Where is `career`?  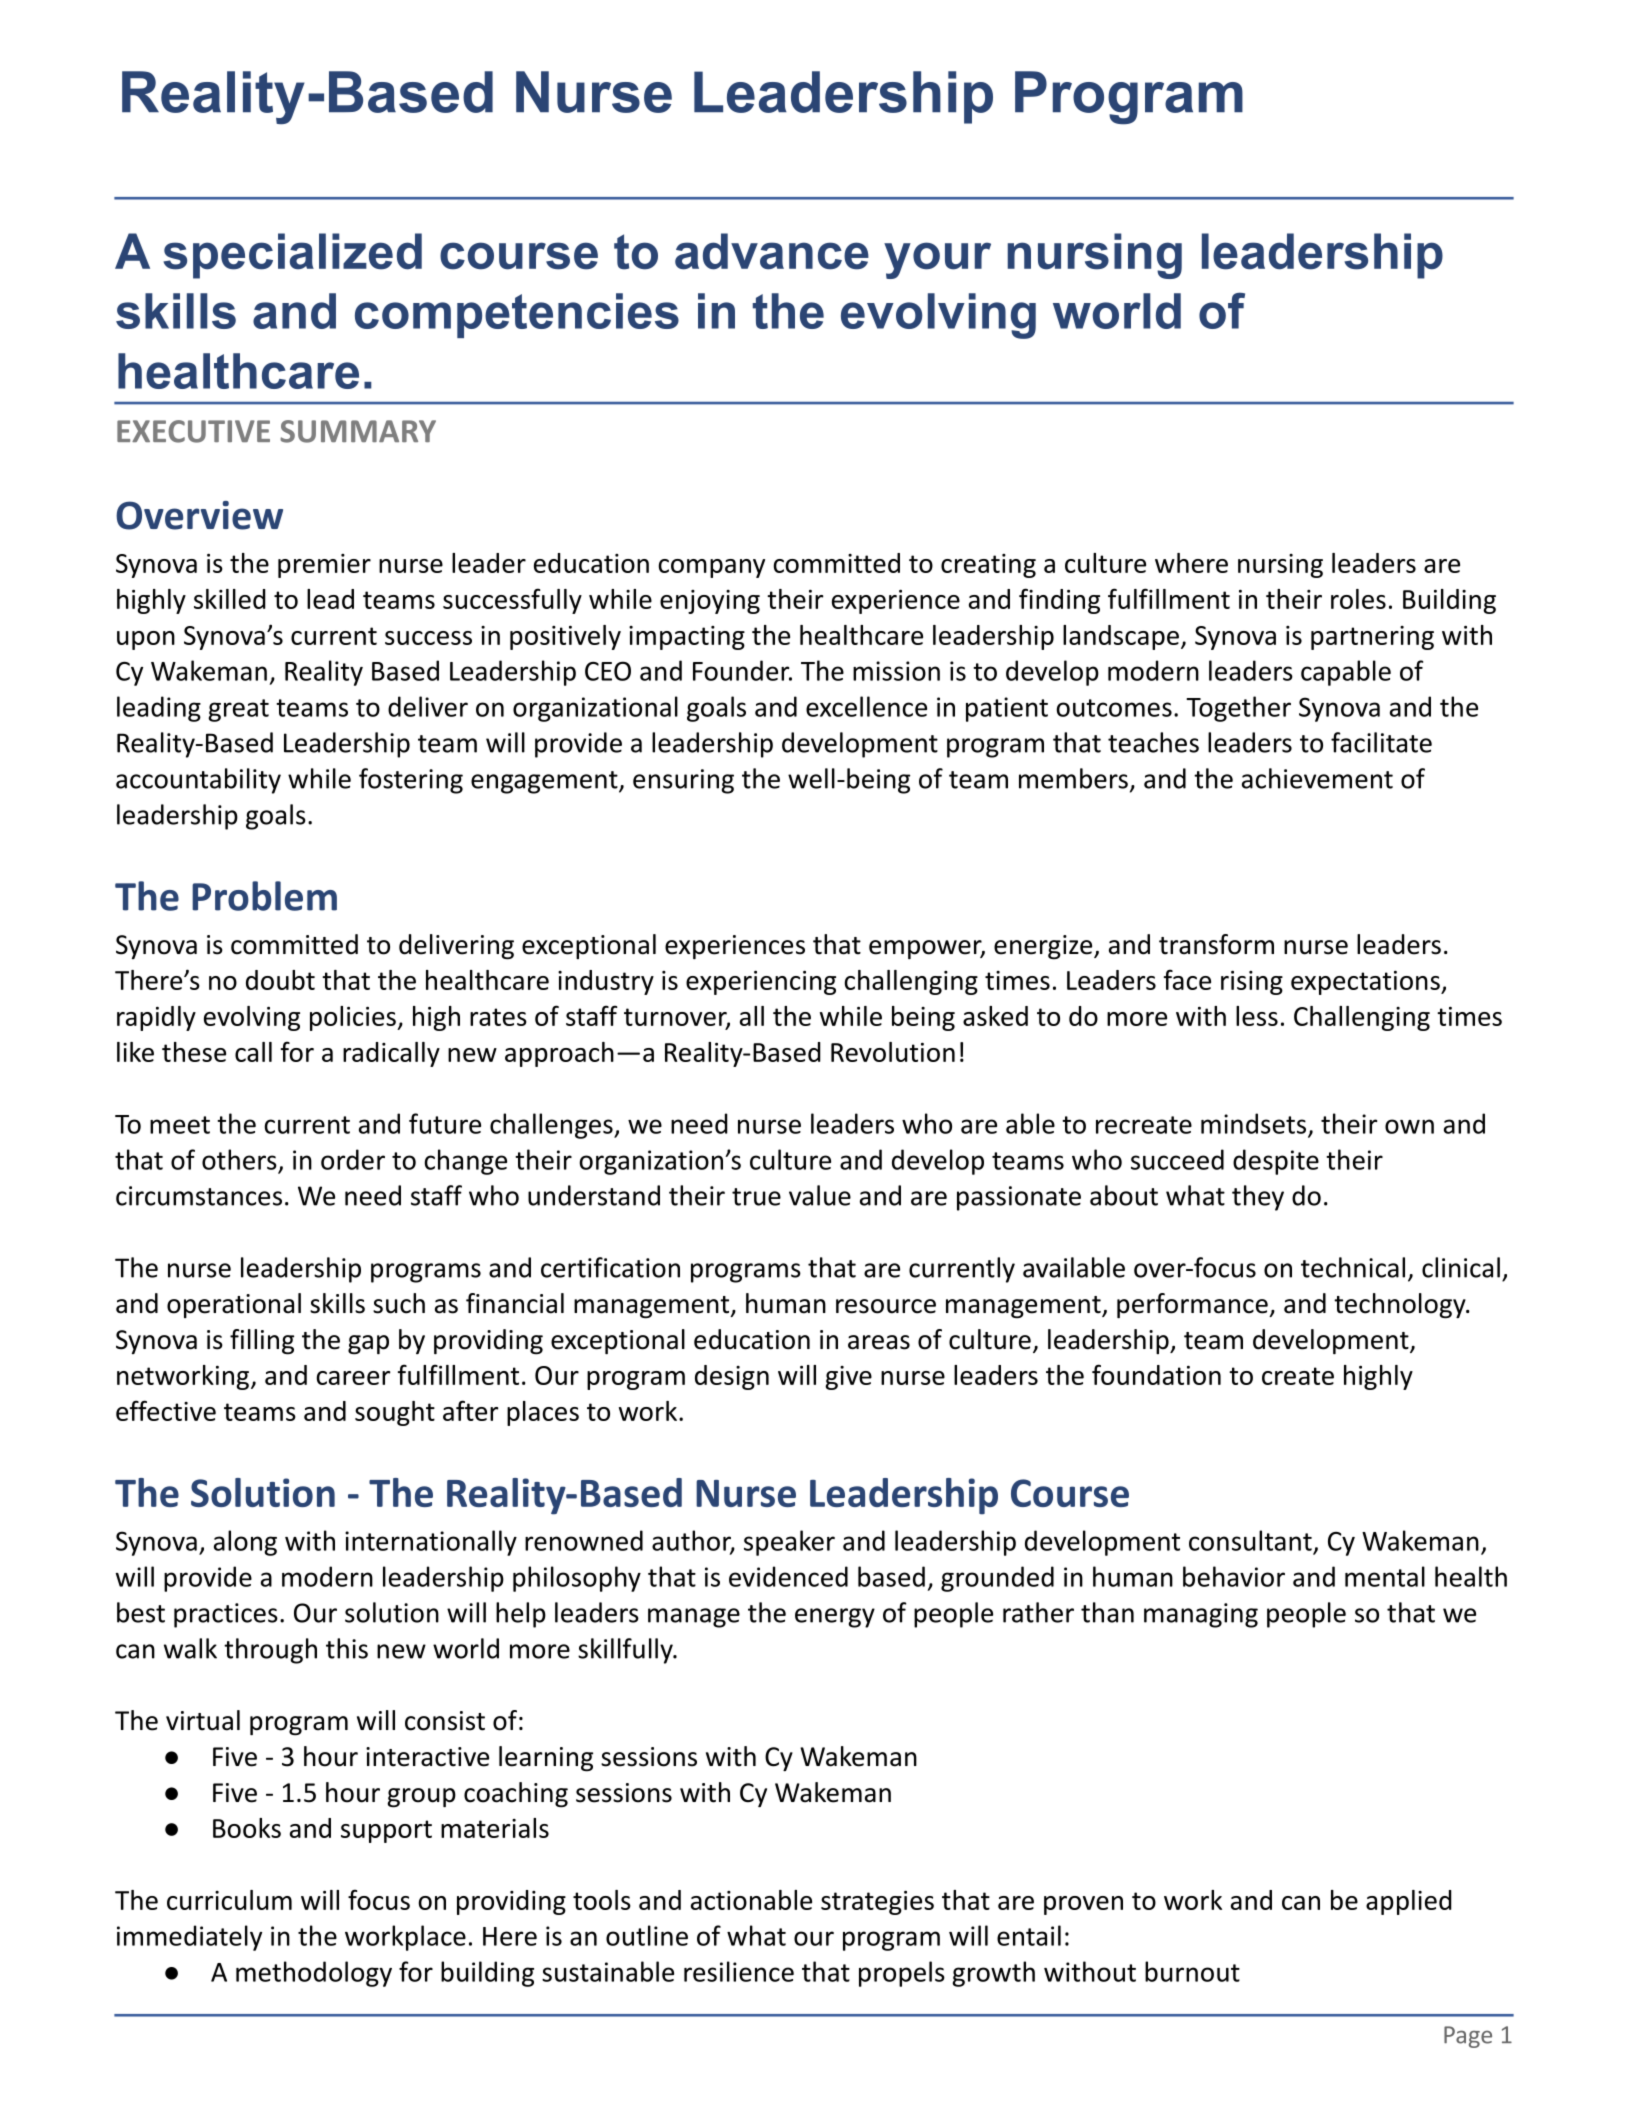 career is located at coordinates (353, 1378).
